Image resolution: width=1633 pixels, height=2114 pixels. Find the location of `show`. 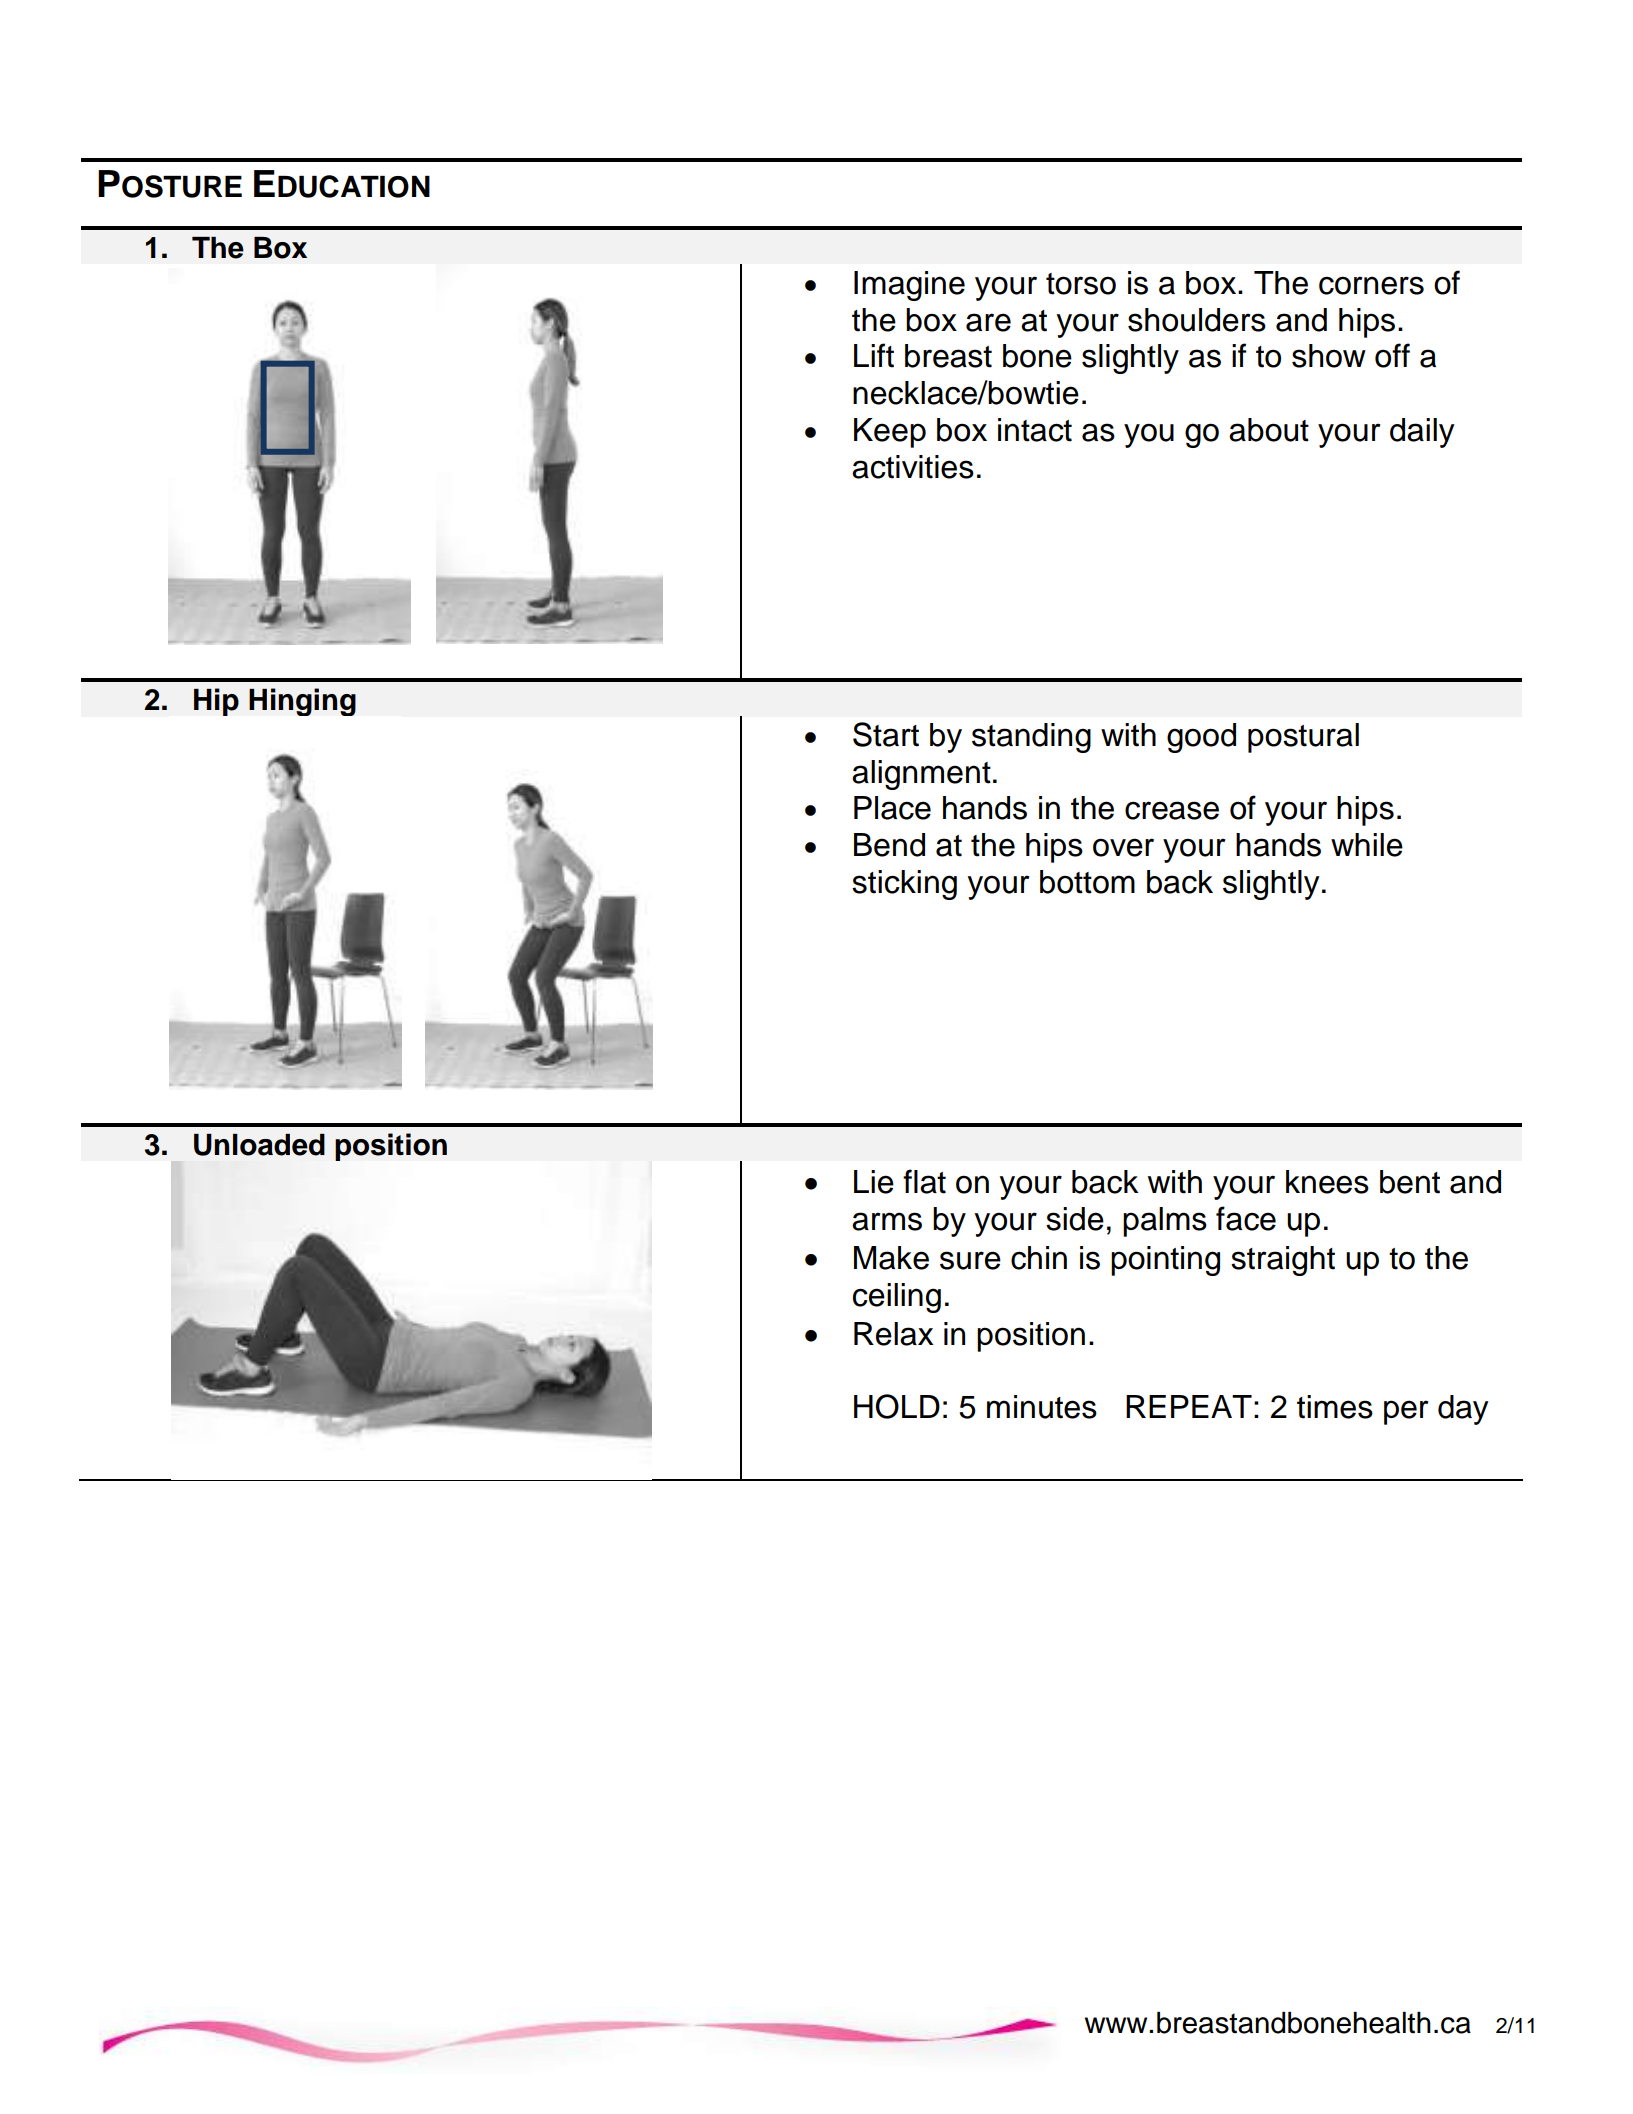

show is located at coordinates (1329, 356).
